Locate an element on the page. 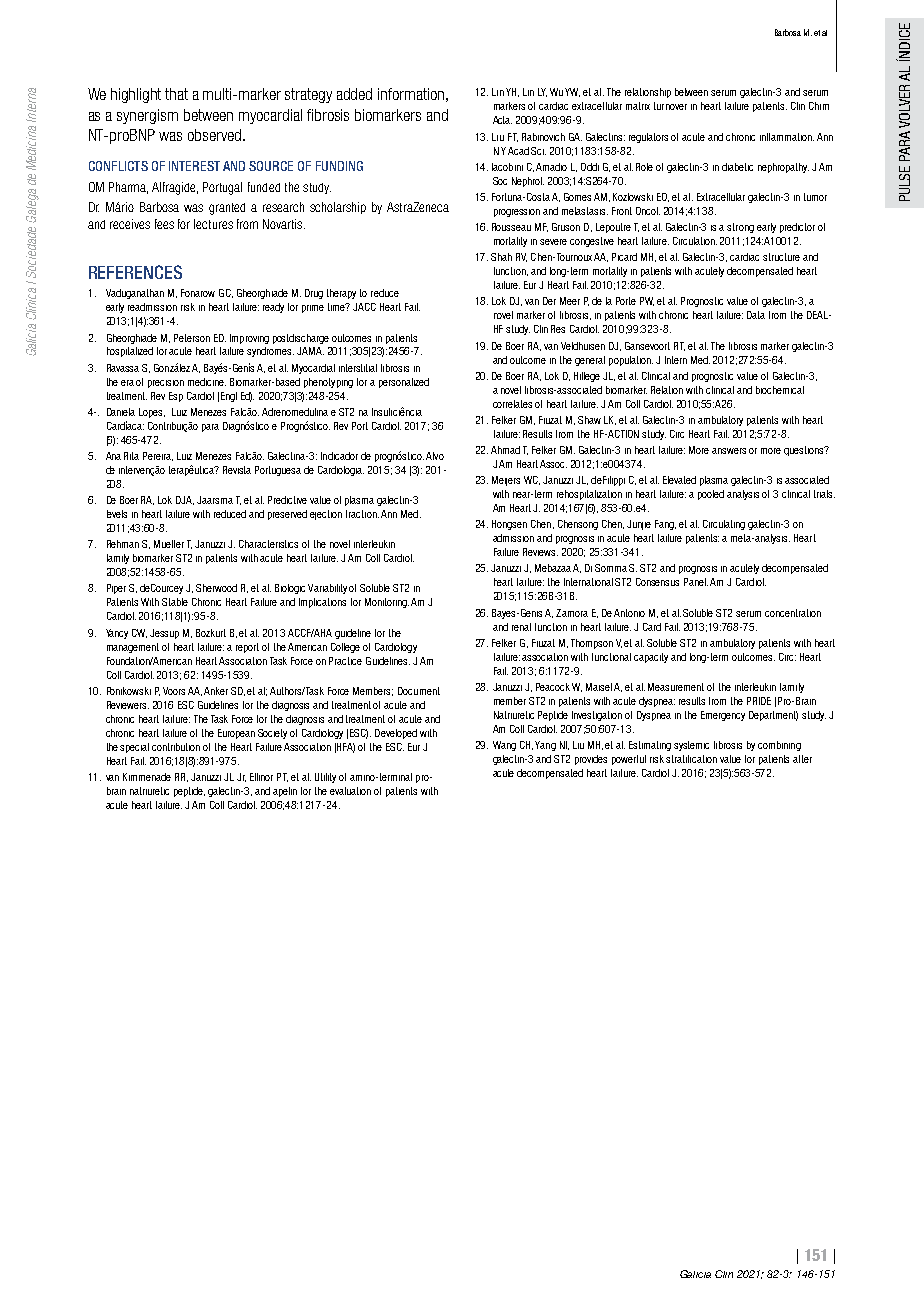 This document has width=924, height=1308. Reviews is located at coordinates (540, 552).
